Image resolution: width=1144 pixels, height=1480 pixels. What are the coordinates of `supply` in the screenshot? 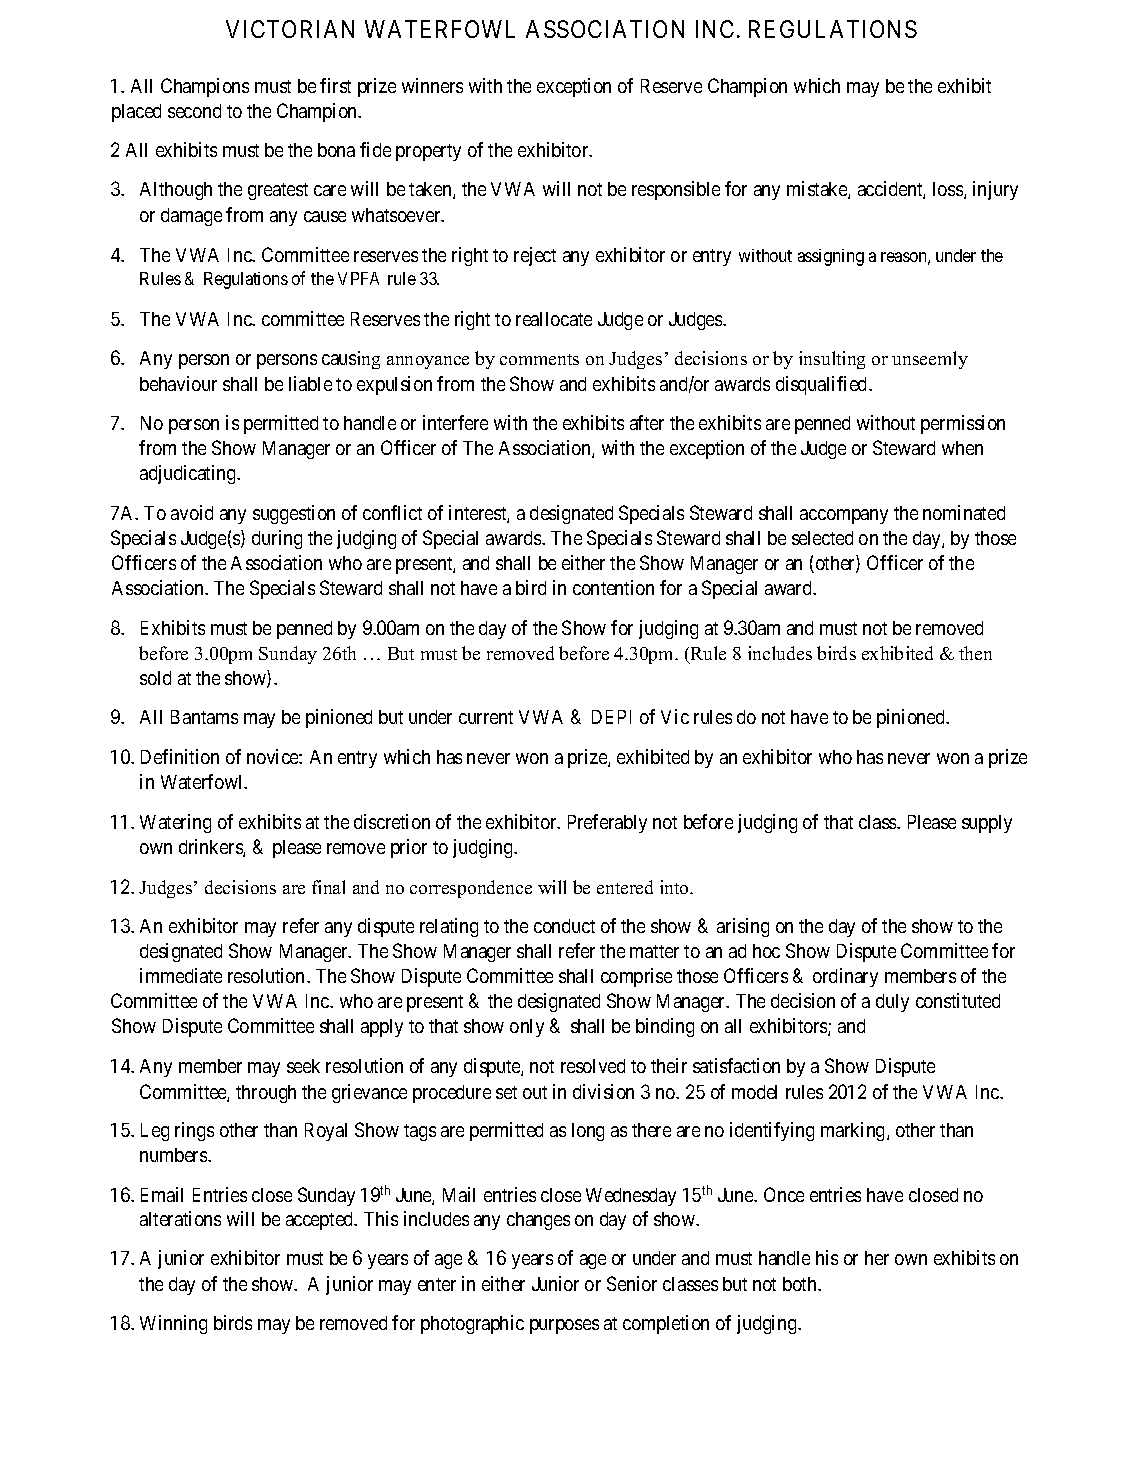 It's located at (987, 824).
